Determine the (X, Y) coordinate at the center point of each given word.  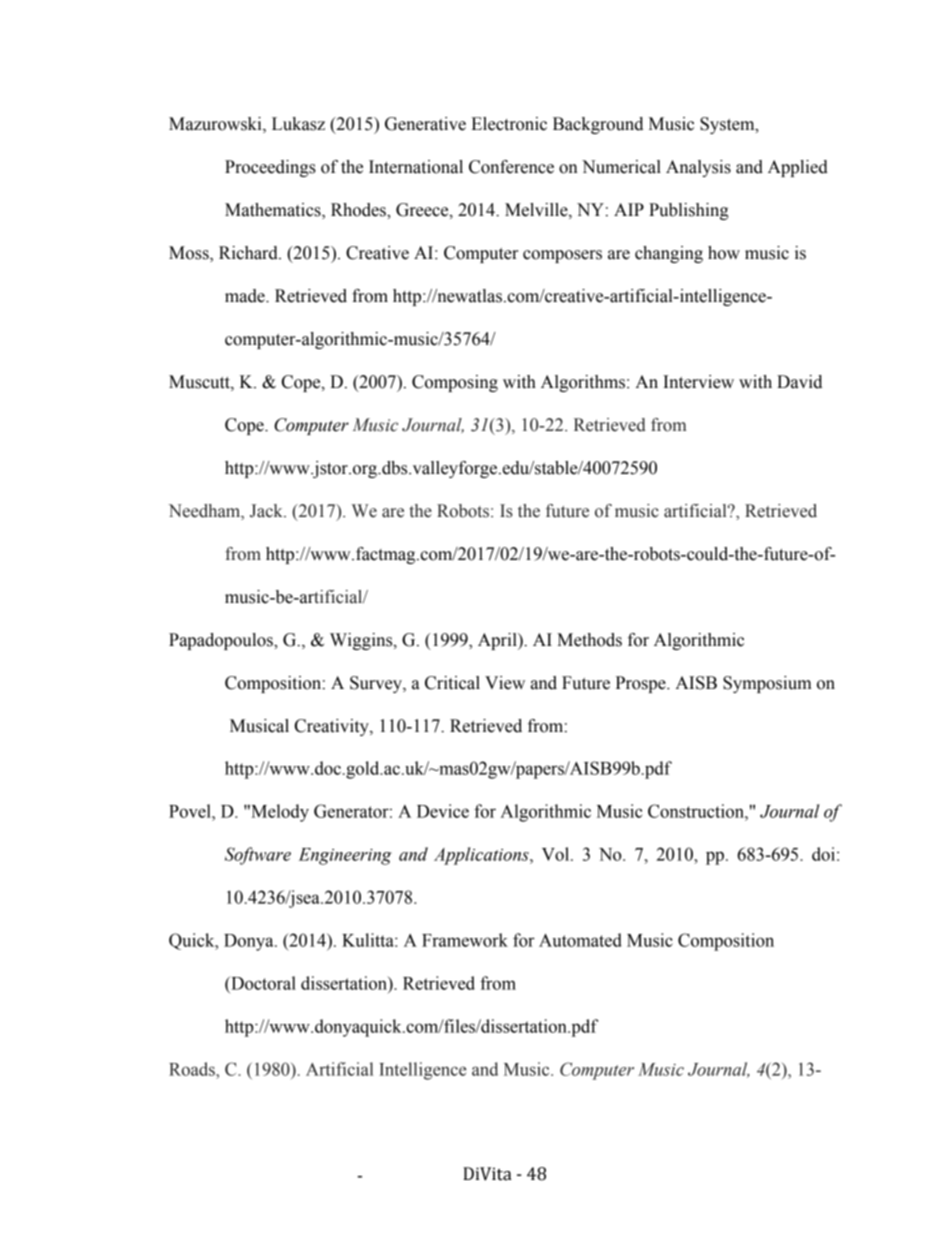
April (498, 641)
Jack (267, 511)
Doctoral (262, 983)
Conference (511, 167)
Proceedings (270, 168)
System (728, 125)
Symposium (767, 684)
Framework (465, 940)
